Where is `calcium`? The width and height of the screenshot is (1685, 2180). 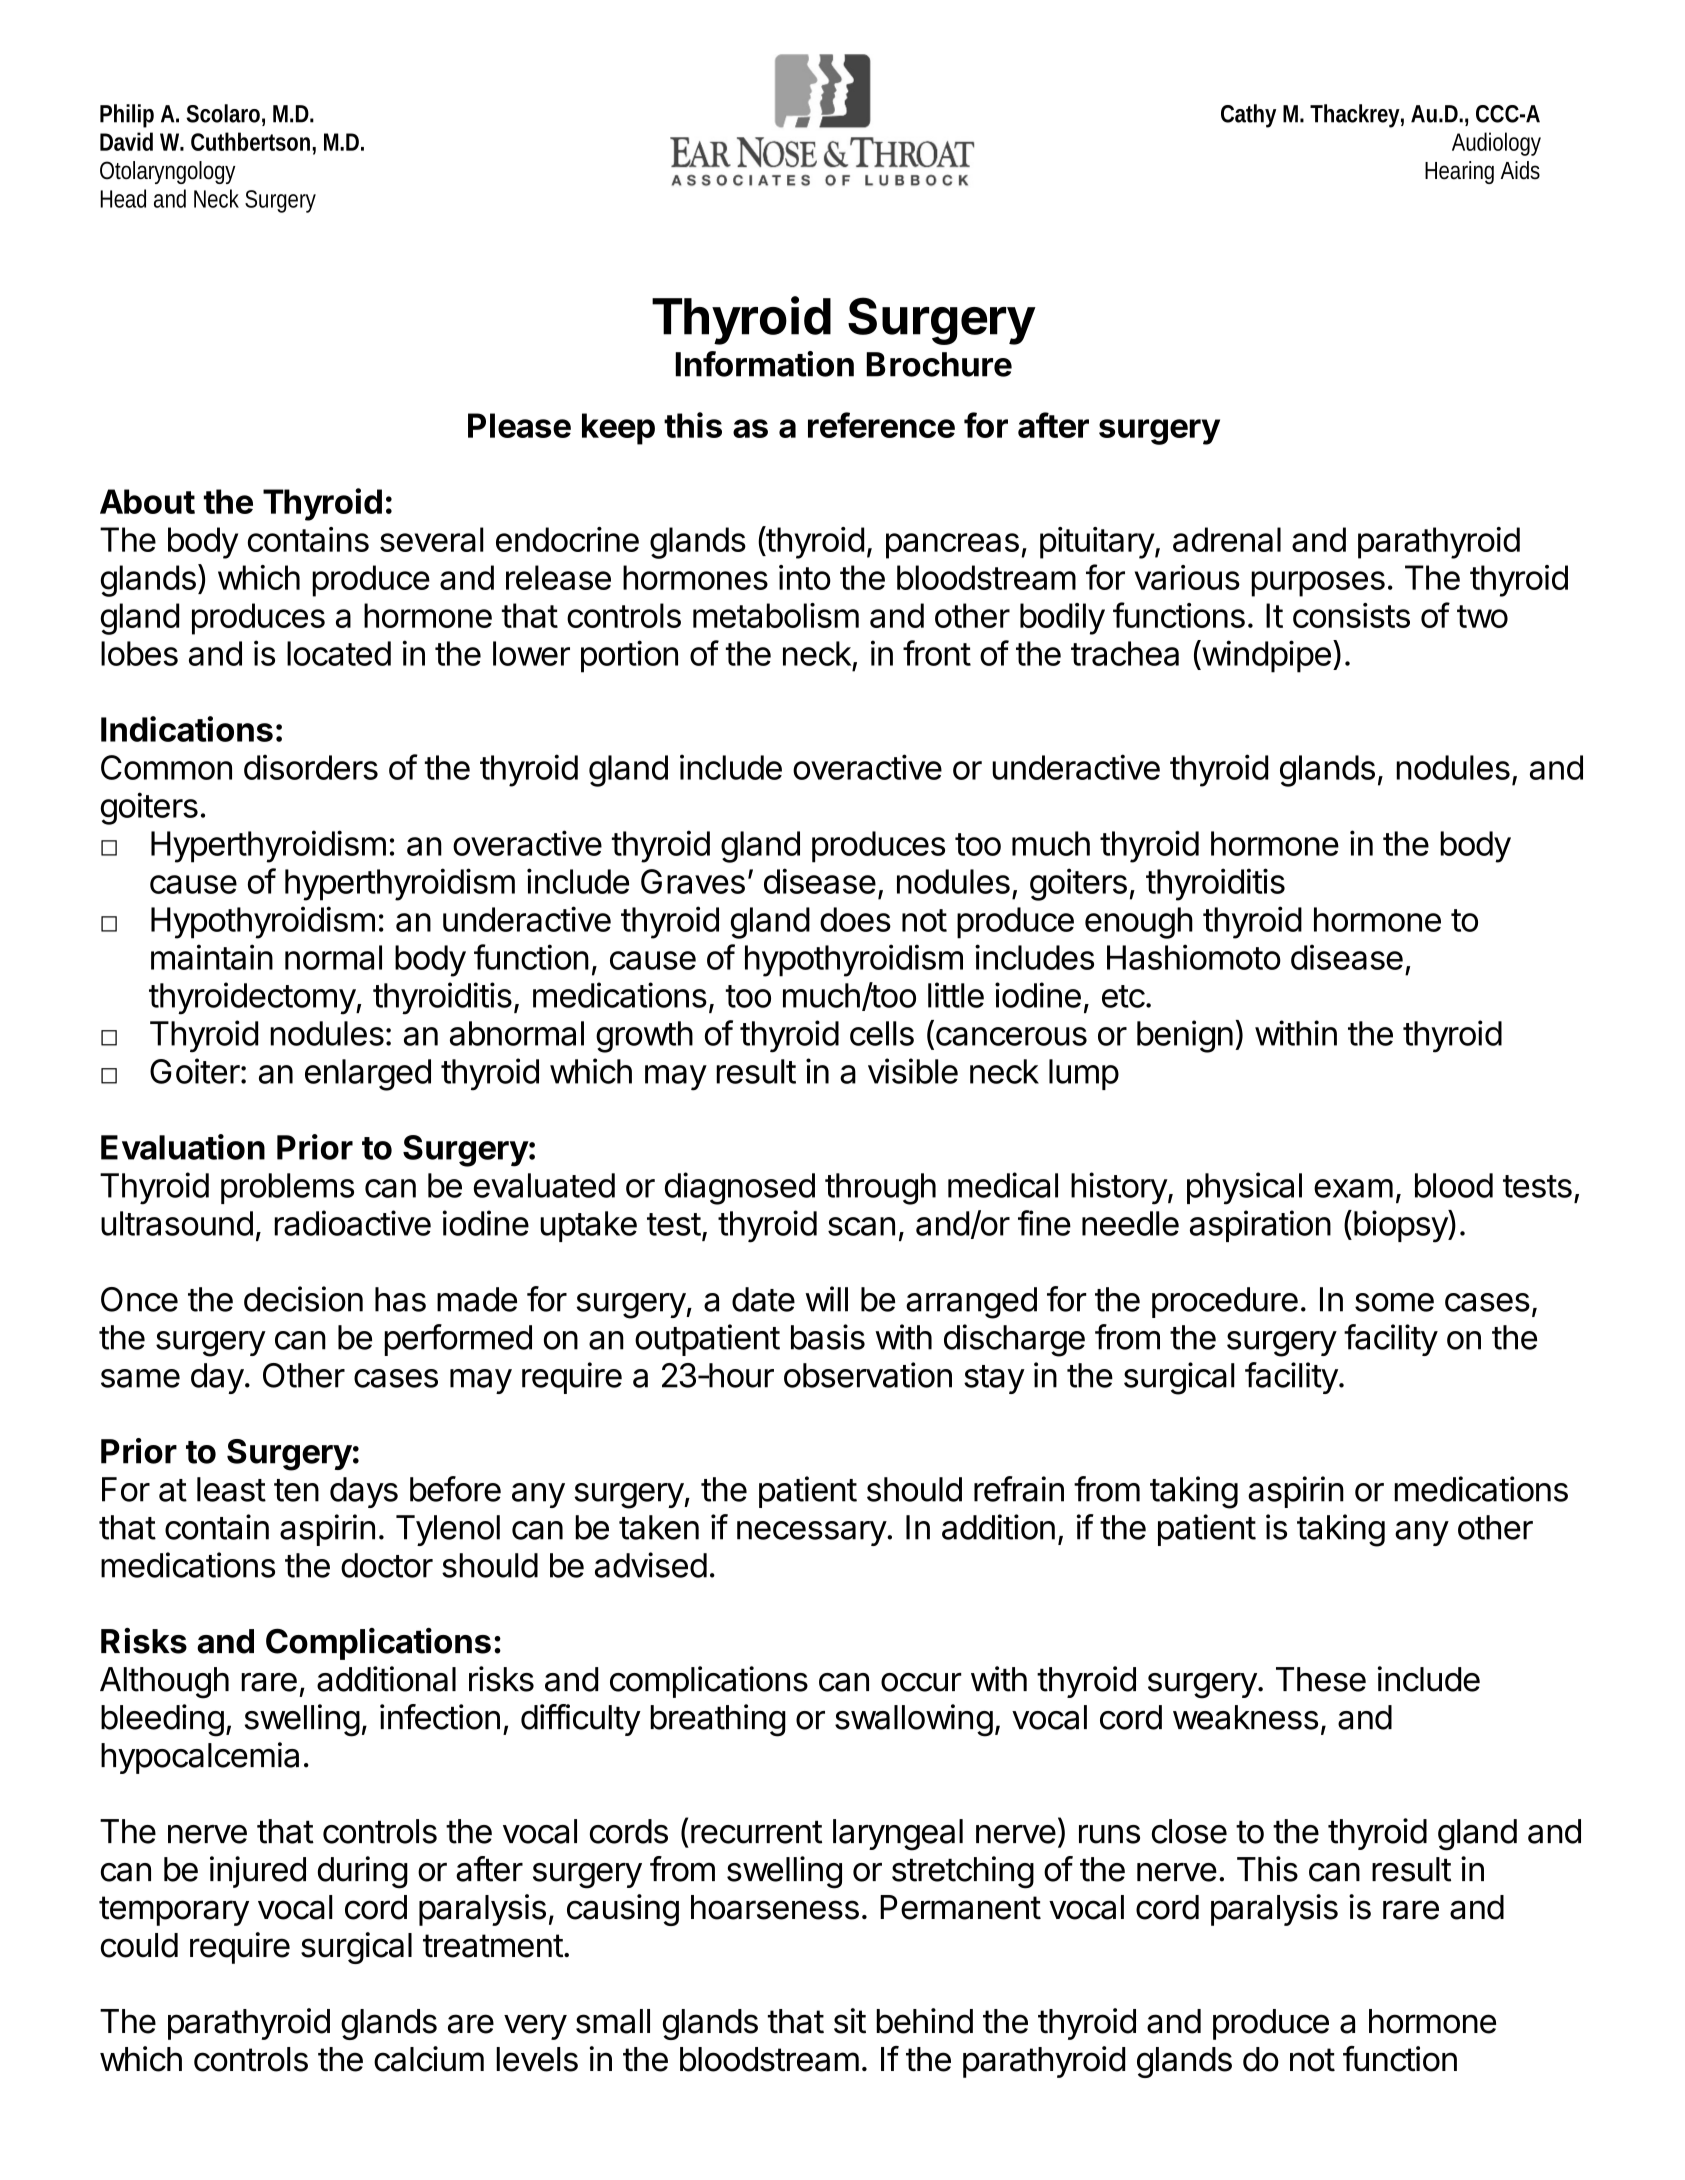 calcium is located at coordinates (429, 2059).
